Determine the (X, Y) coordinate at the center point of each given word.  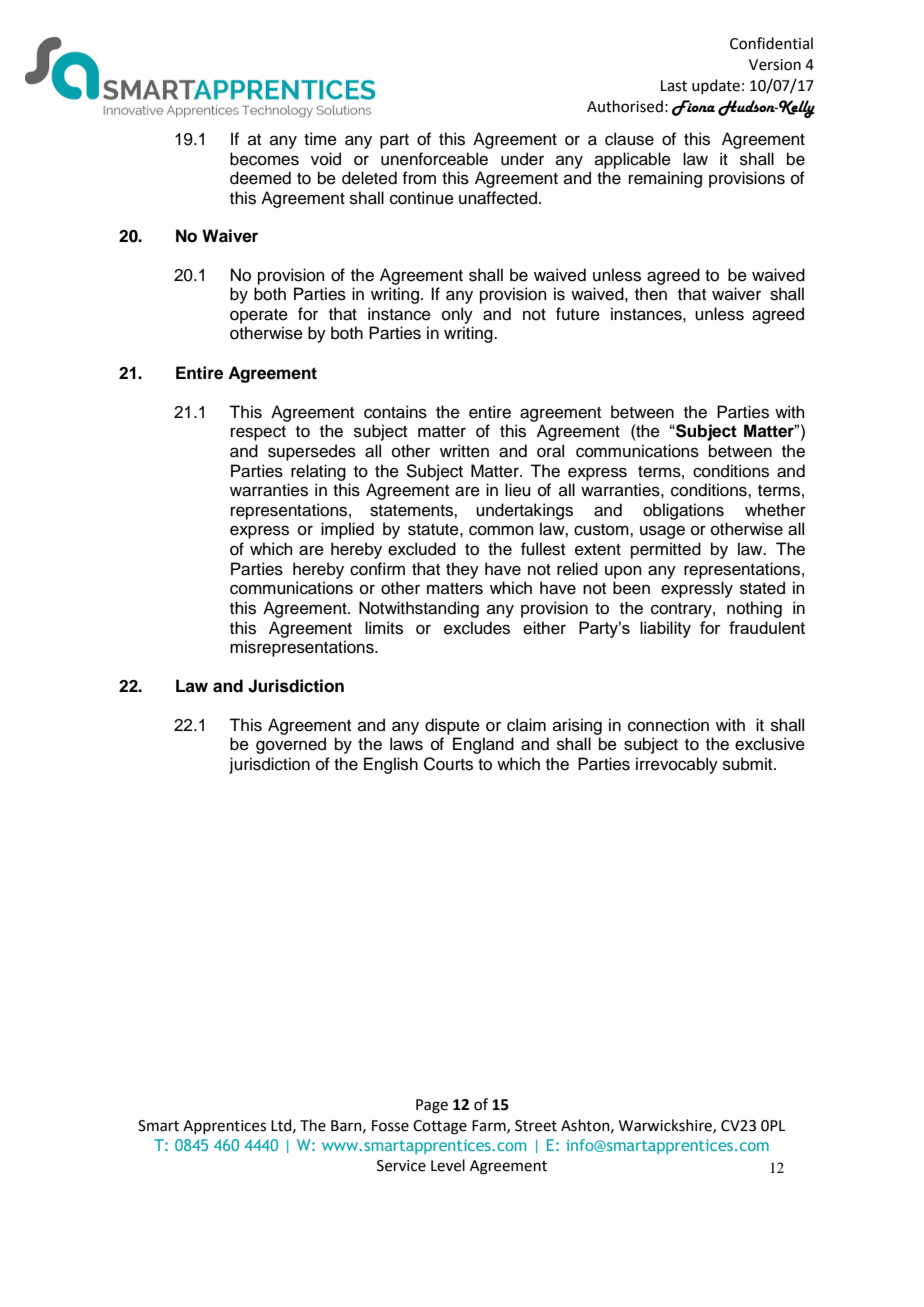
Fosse (390, 1126)
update (716, 86)
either (544, 628)
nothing (754, 609)
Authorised (625, 106)
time (320, 139)
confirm (377, 569)
